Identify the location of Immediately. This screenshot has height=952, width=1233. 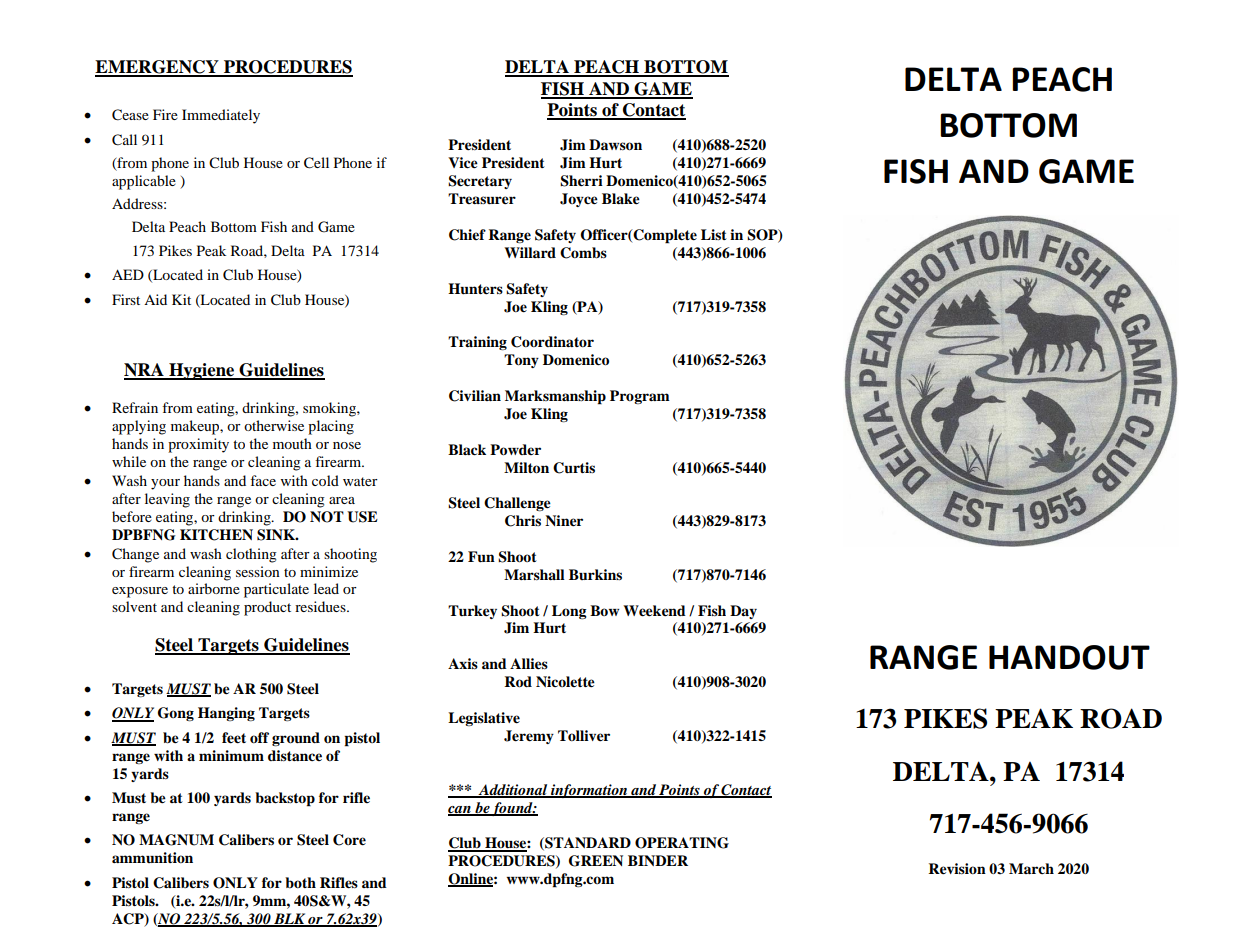
(221, 116).
